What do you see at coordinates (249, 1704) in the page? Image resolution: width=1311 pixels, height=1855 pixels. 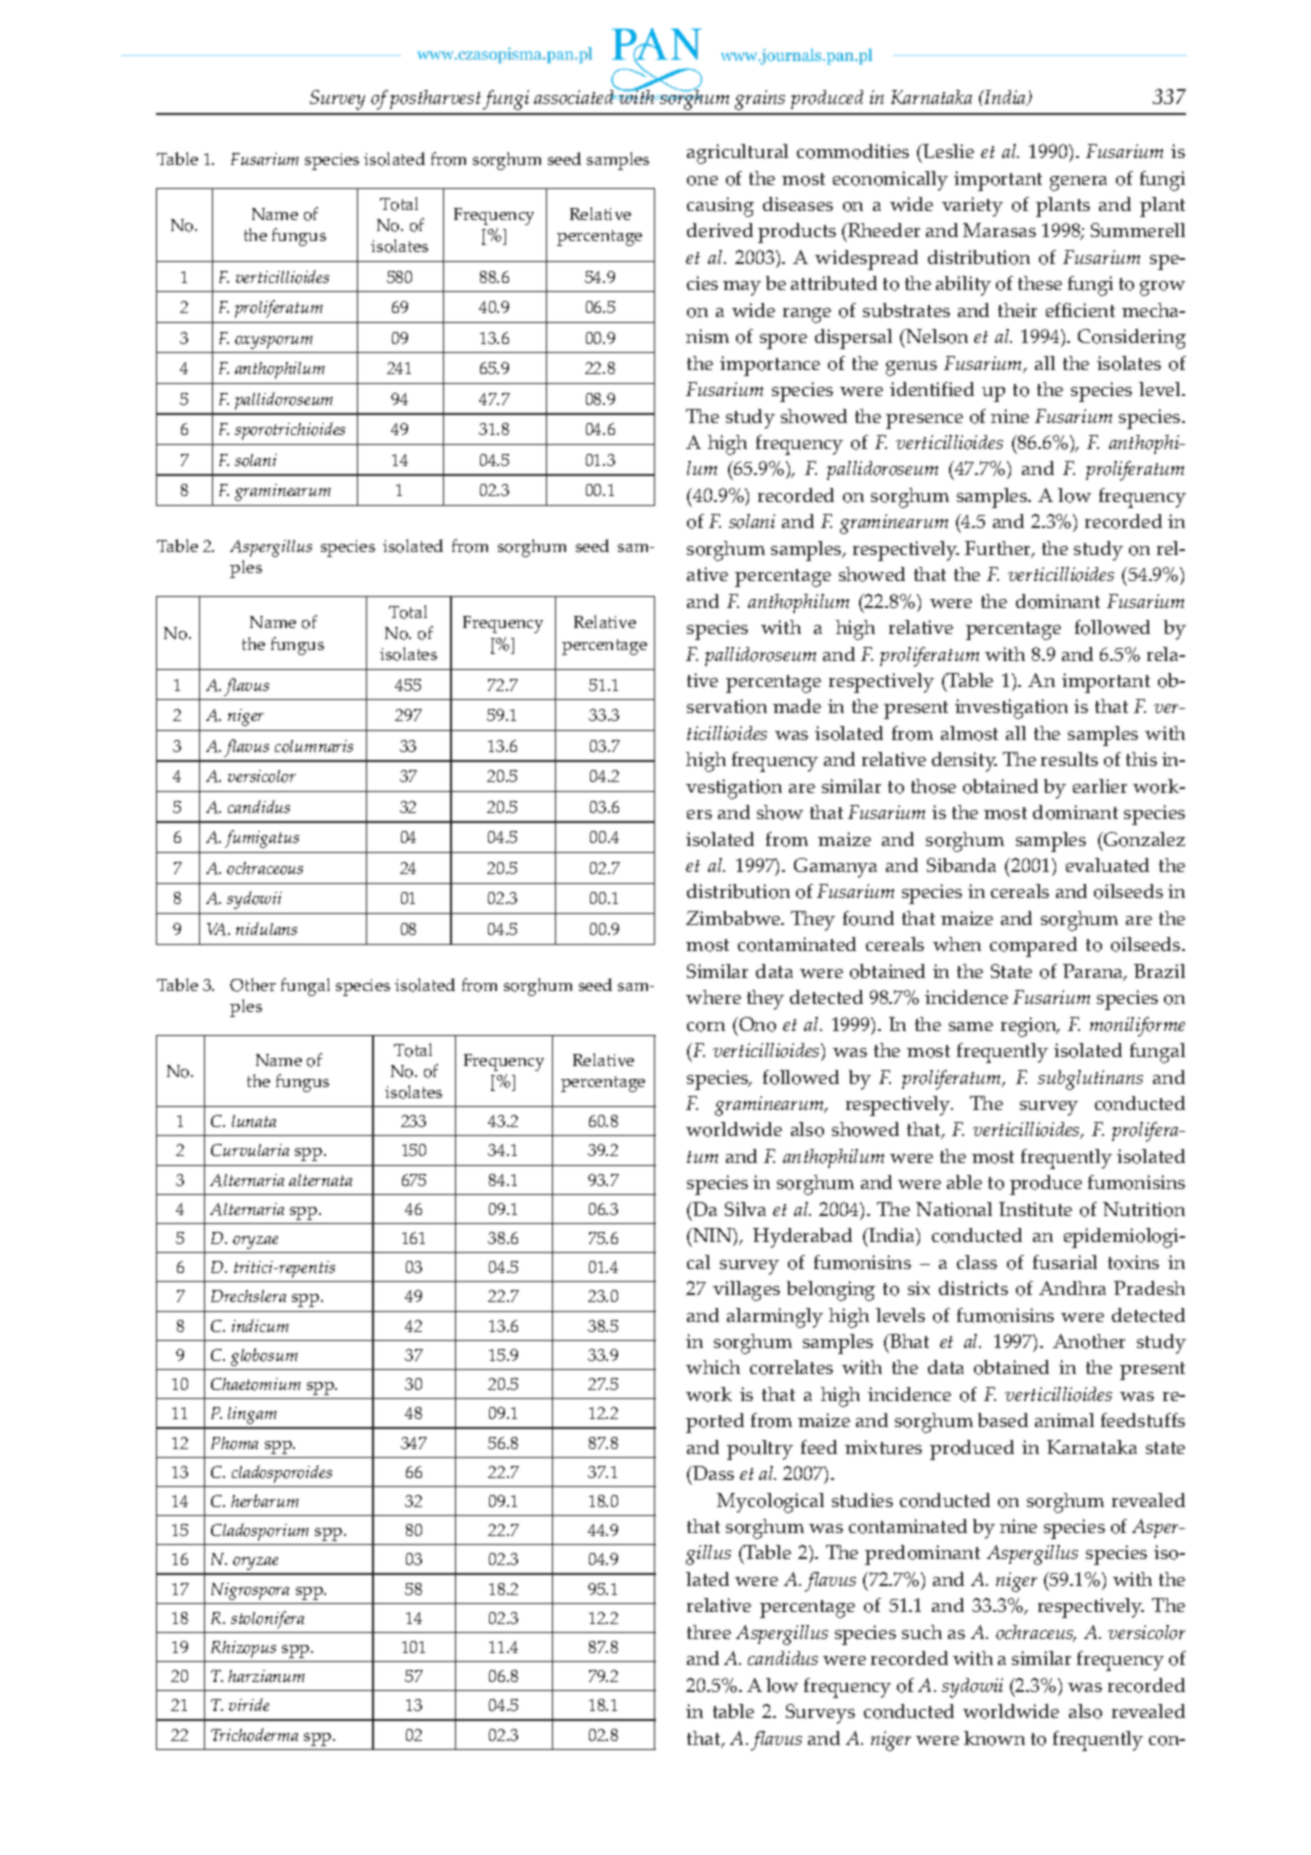 I see `viride` at bounding box center [249, 1704].
